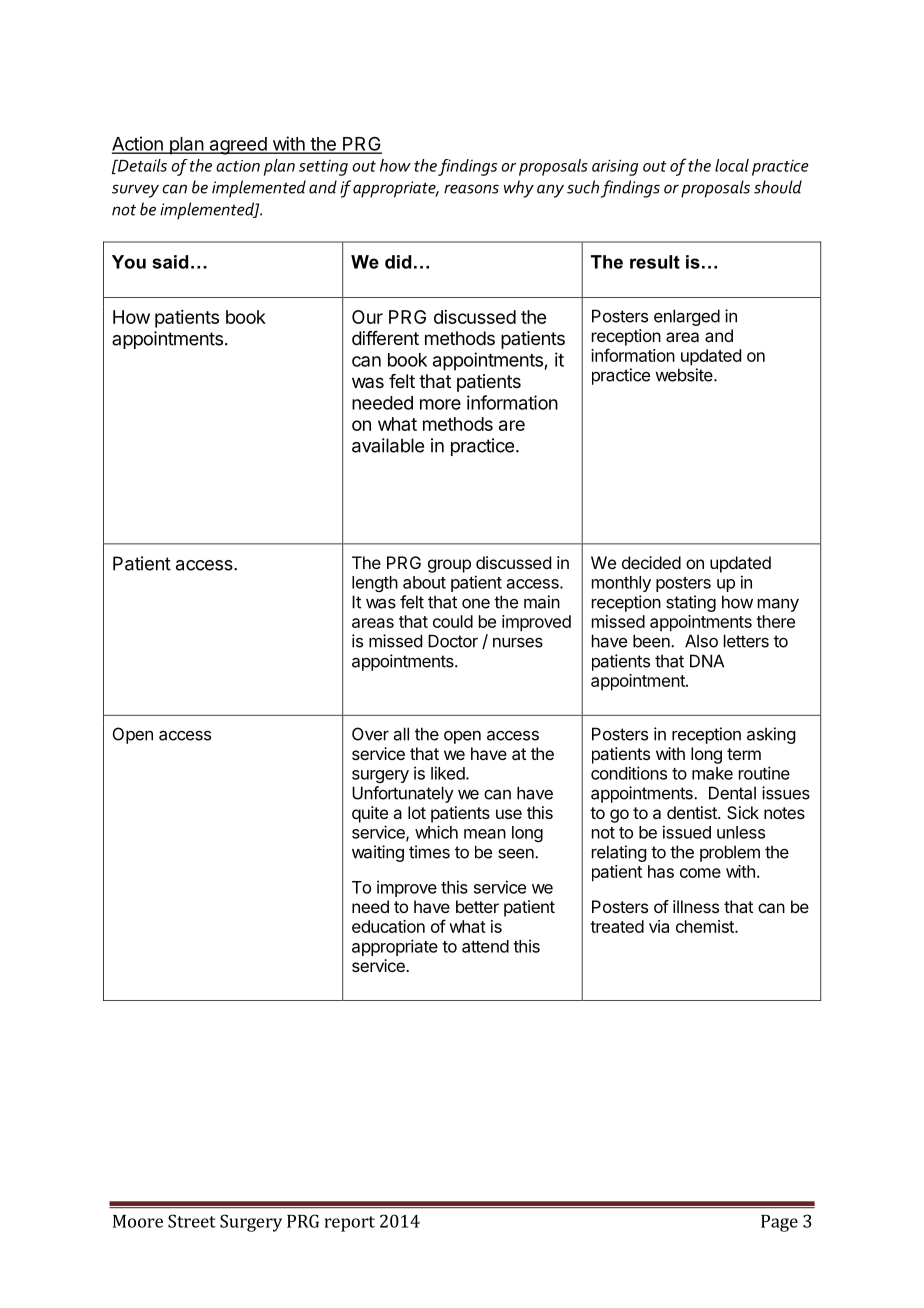  I want to click on Street, so click(192, 1221).
